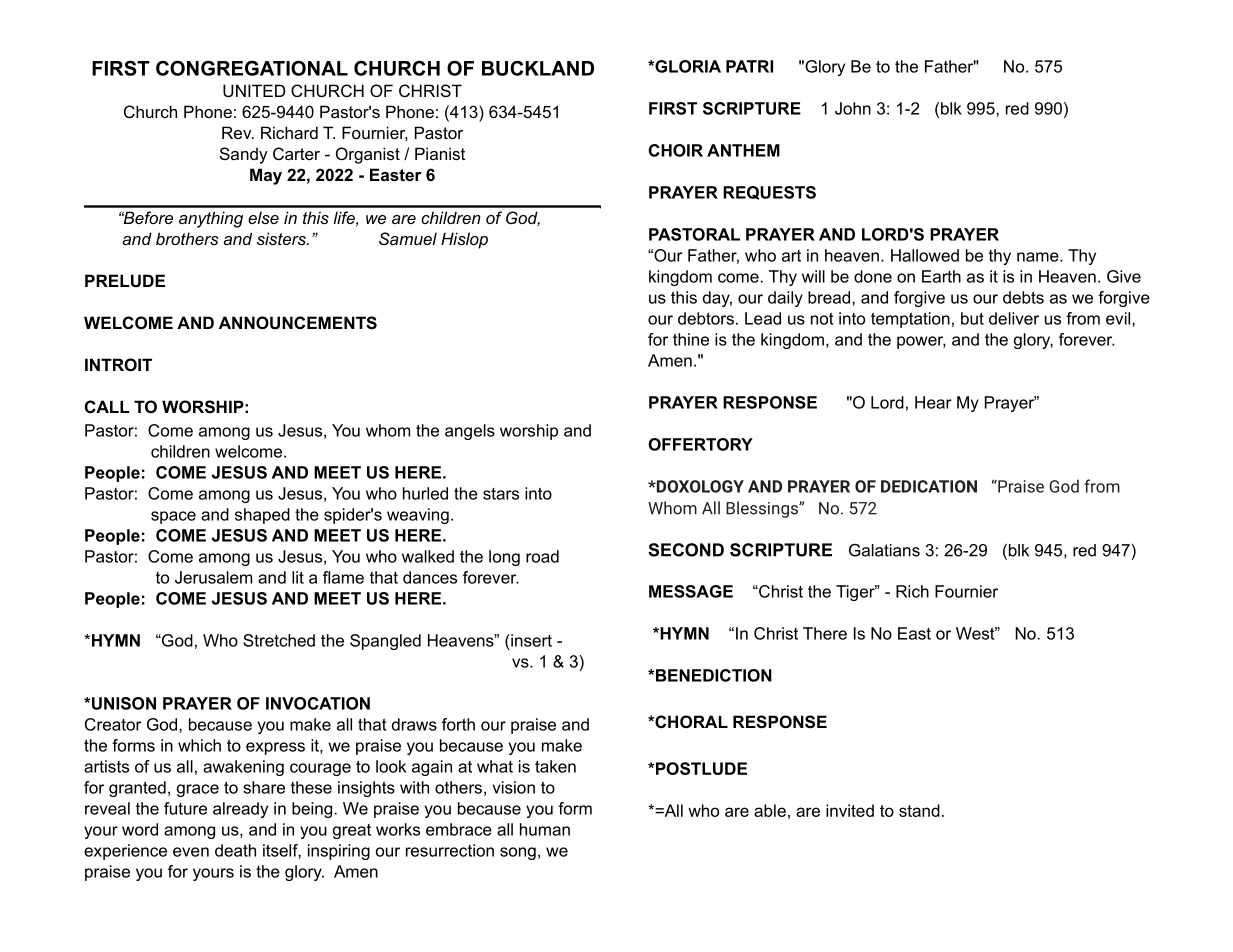 This screenshot has width=1233, height=952. What do you see at coordinates (464, 240) in the screenshot?
I see `Hislop` at bounding box center [464, 240].
